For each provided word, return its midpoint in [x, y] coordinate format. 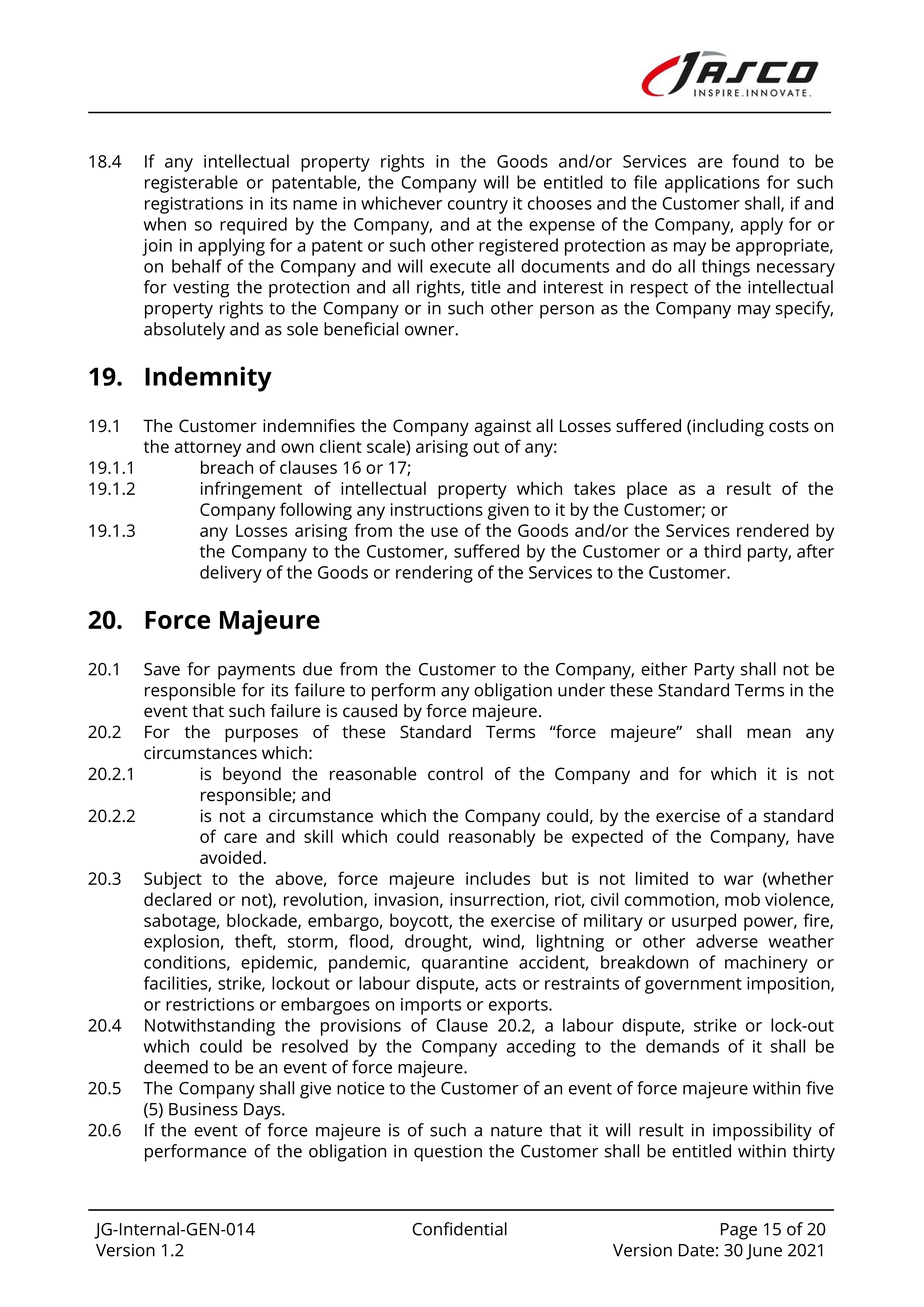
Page [739, 1231]
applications [712, 184]
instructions [437, 509]
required [253, 226]
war [738, 880]
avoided [232, 857]
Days [263, 1111]
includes [498, 878]
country [478, 206]
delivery [231, 574]
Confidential [459, 1229]
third [722, 551]
